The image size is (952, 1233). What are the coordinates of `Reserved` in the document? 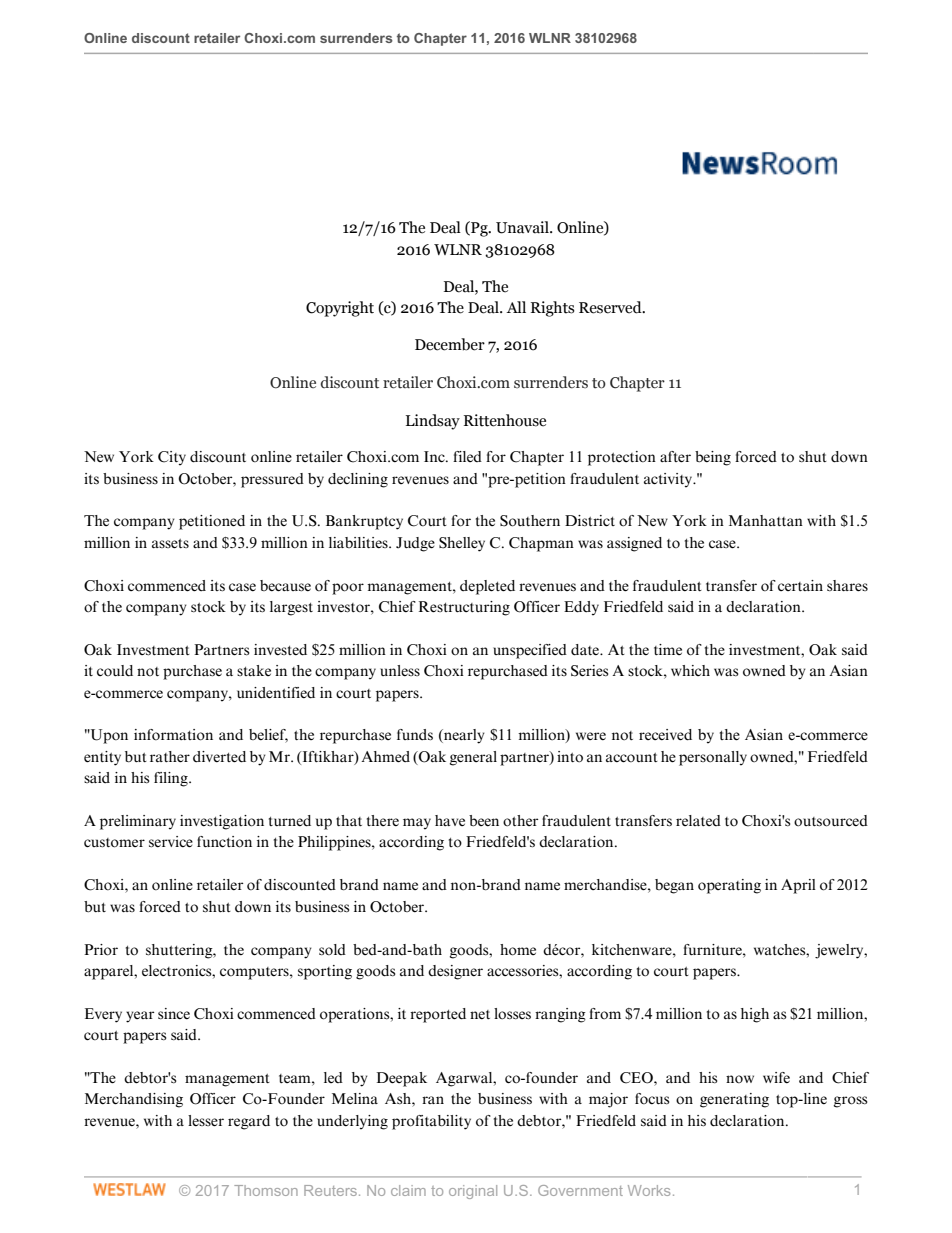 It's located at (611, 307).
